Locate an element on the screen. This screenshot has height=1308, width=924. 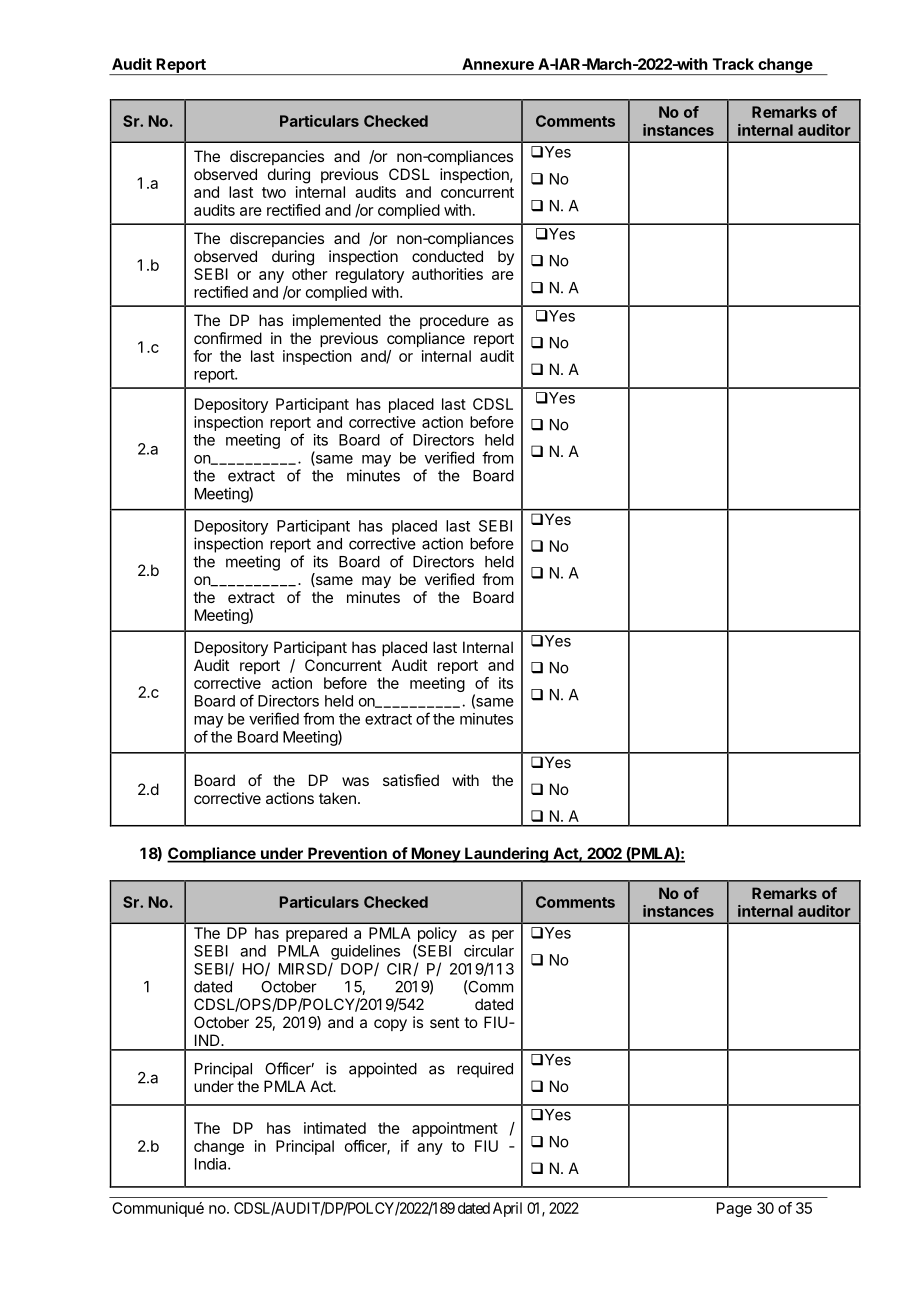
required is located at coordinates (485, 1070).
